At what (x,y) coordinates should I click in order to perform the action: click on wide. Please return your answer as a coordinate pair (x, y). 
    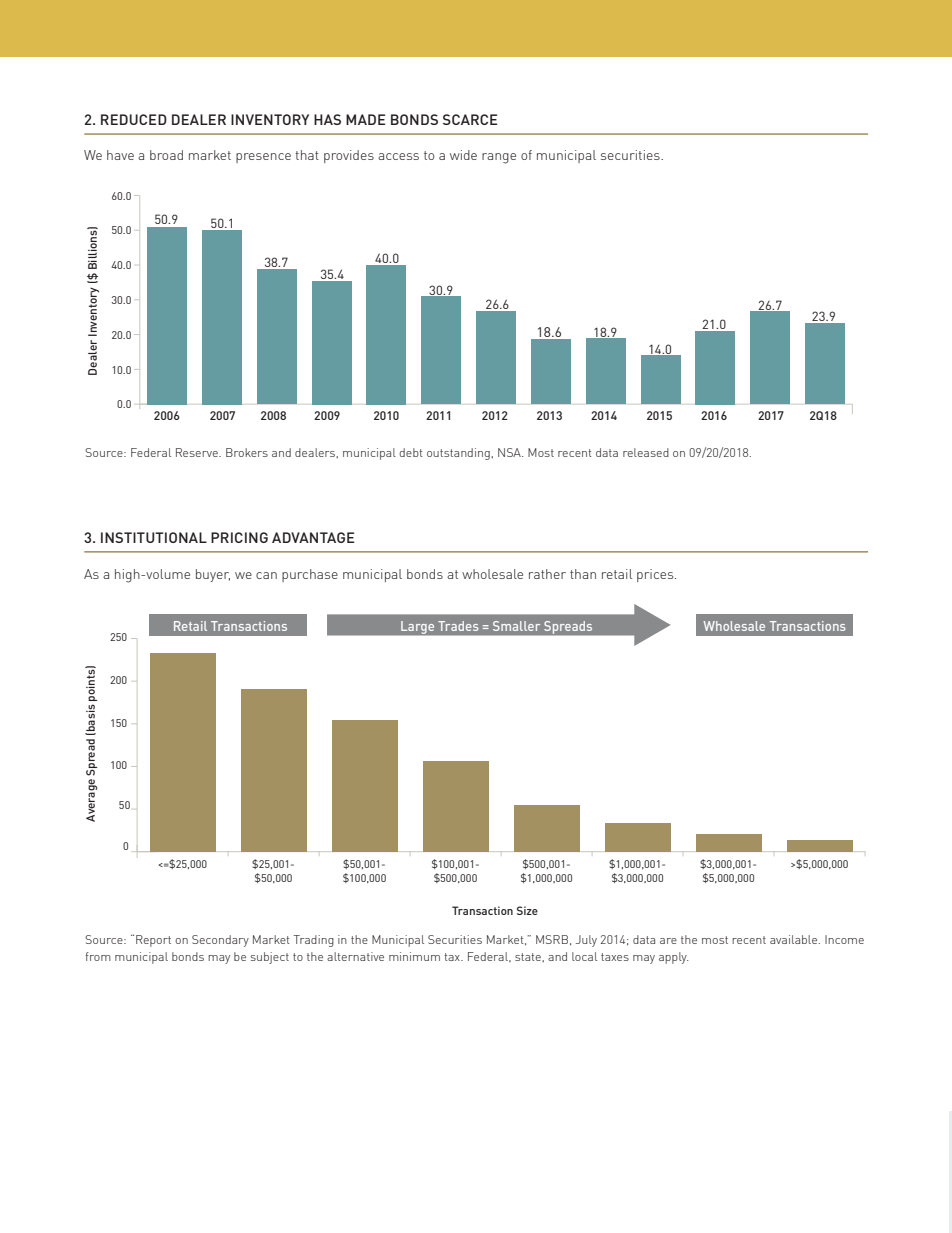
    Looking at the image, I should click on (463, 155).
